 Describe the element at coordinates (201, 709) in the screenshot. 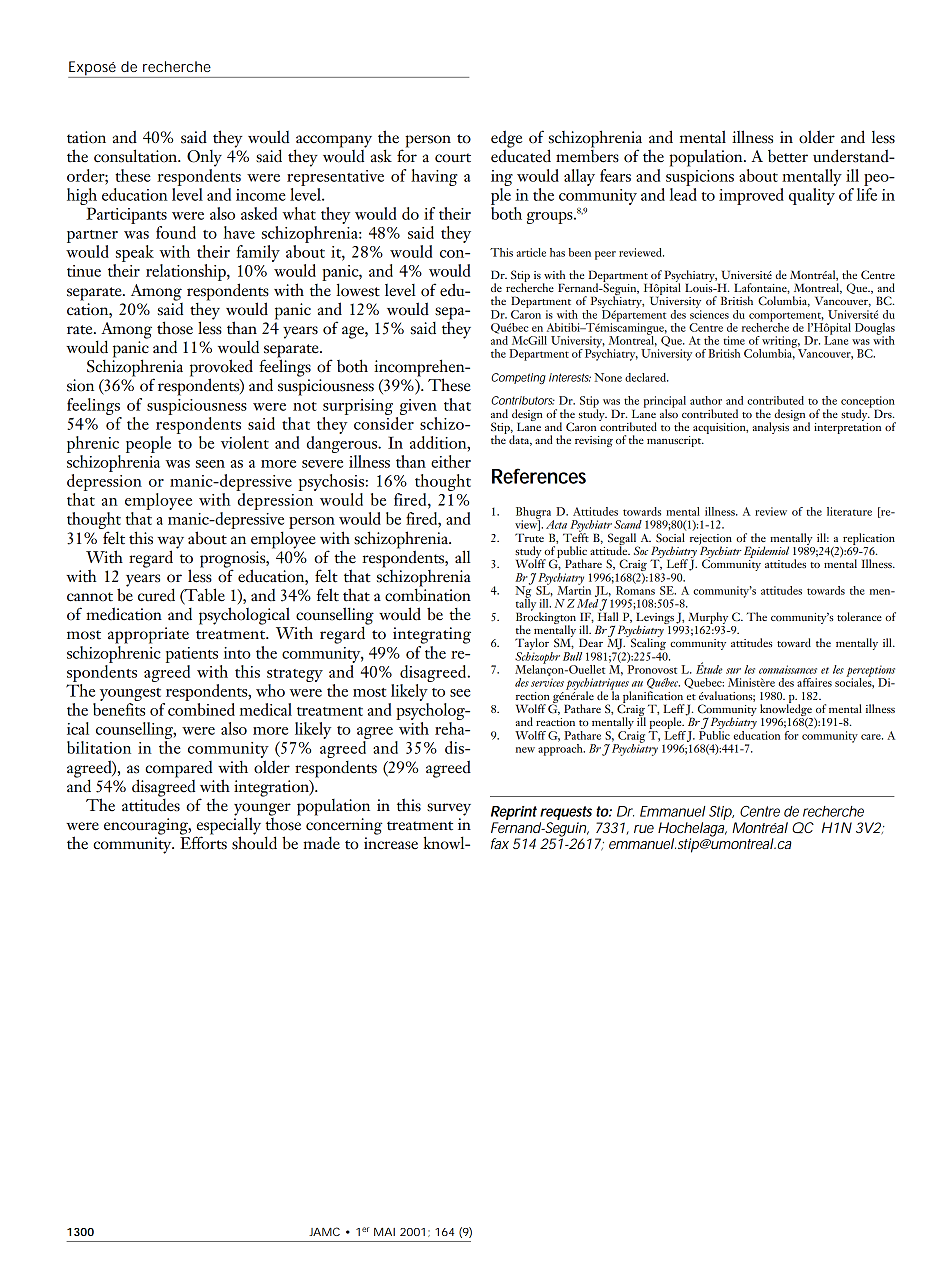

I see `combined` at that location.
